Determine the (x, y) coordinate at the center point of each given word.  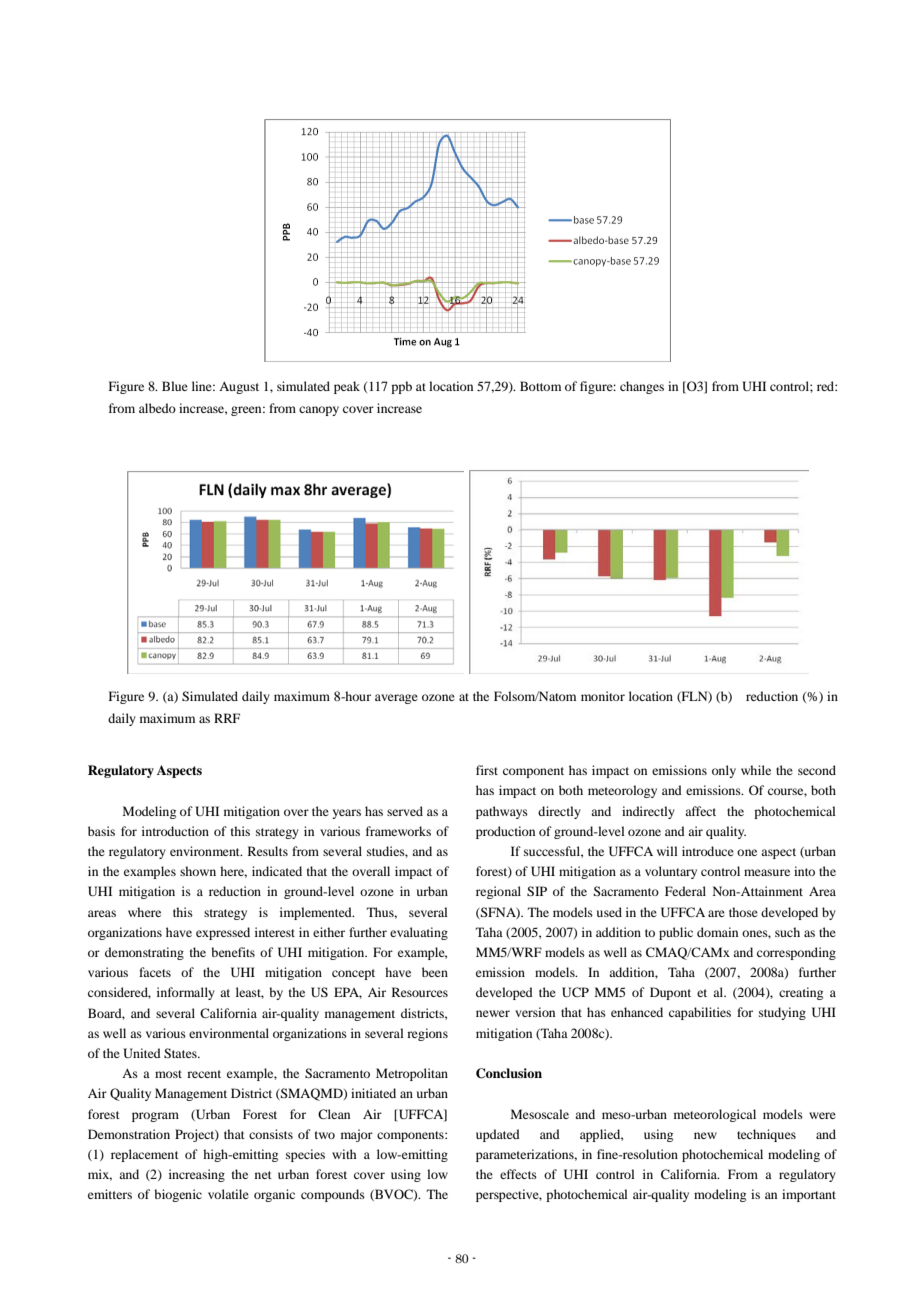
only (724, 771)
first (487, 770)
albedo (157, 408)
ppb (401, 387)
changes (642, 387)
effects (518, 1174)
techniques (766, 1135)
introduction (175, 831)
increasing (197, 1175)
